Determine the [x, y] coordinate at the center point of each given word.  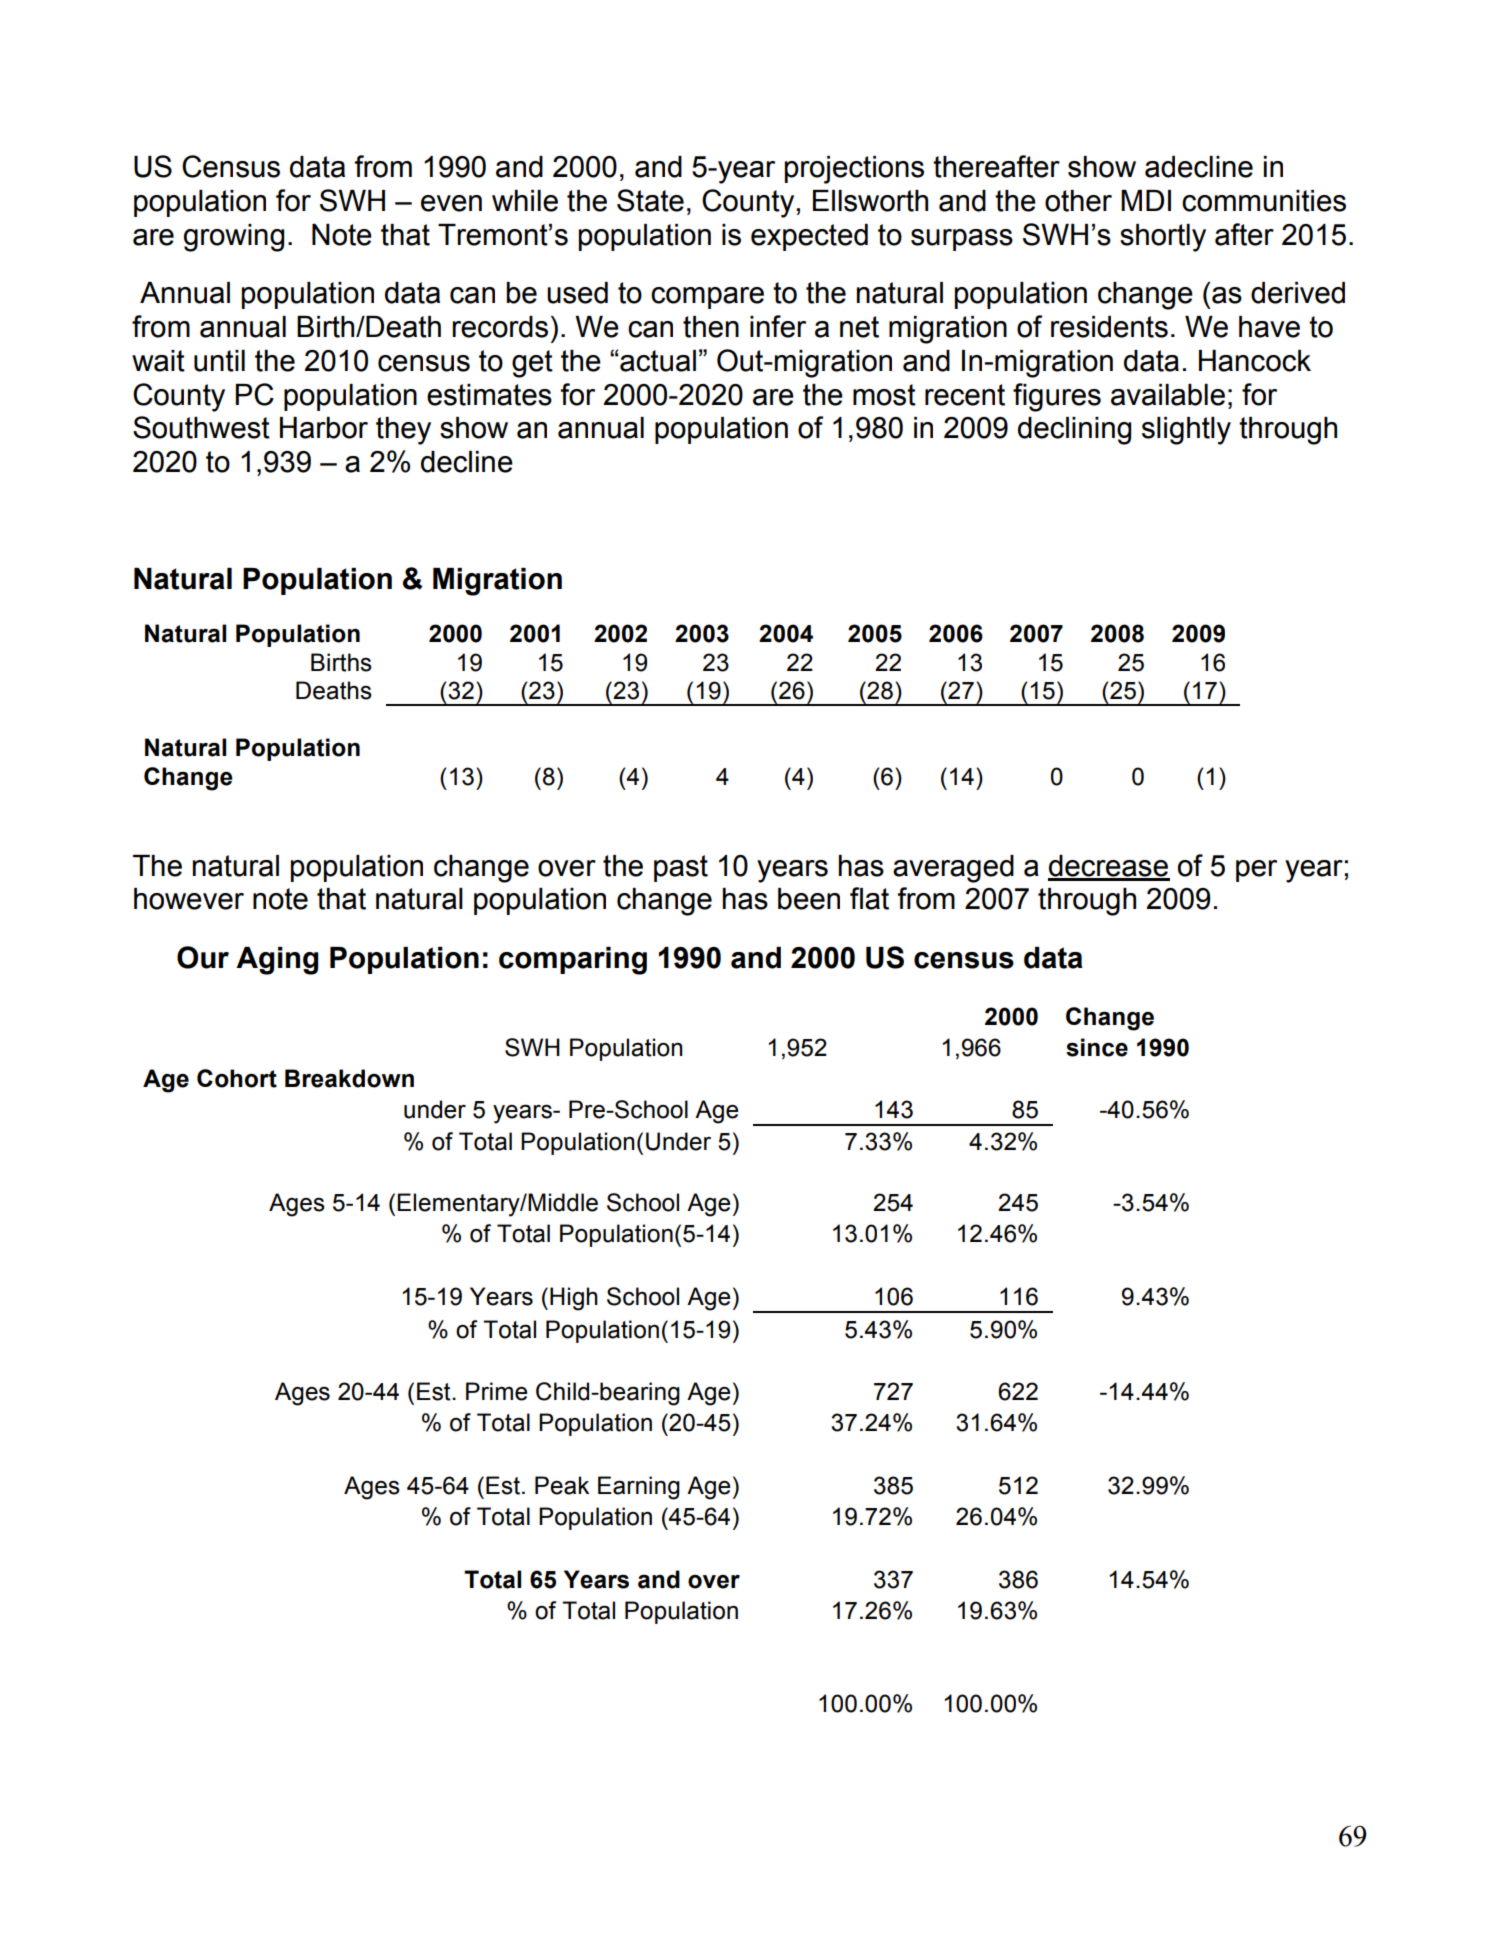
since [1097, 1047]
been [809, 899]
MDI [1146, 200]
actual [657, 361]
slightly [1186, 431]
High [574, 1299]
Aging [277, 961]
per [1256, 871]
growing [234, 238]
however [189, 899]
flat [869, 898]
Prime [496, 1391]
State [650, 200]
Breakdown [349, 1078]
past [681, 868]
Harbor [324, 428]
